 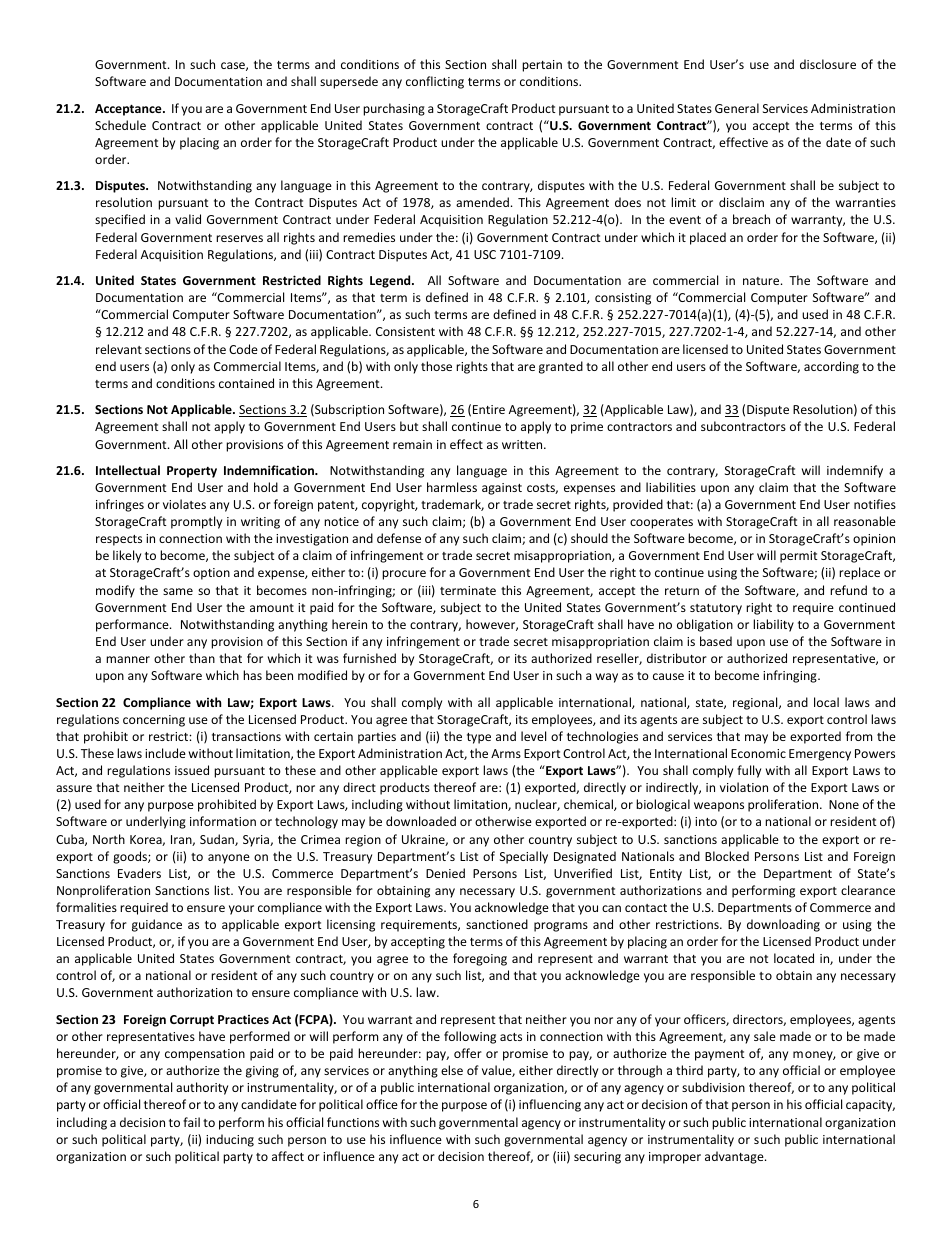 What do you see at coordinates (773, 625) in the screenshot?
I see `liability` at bounding box center [773, 625].
